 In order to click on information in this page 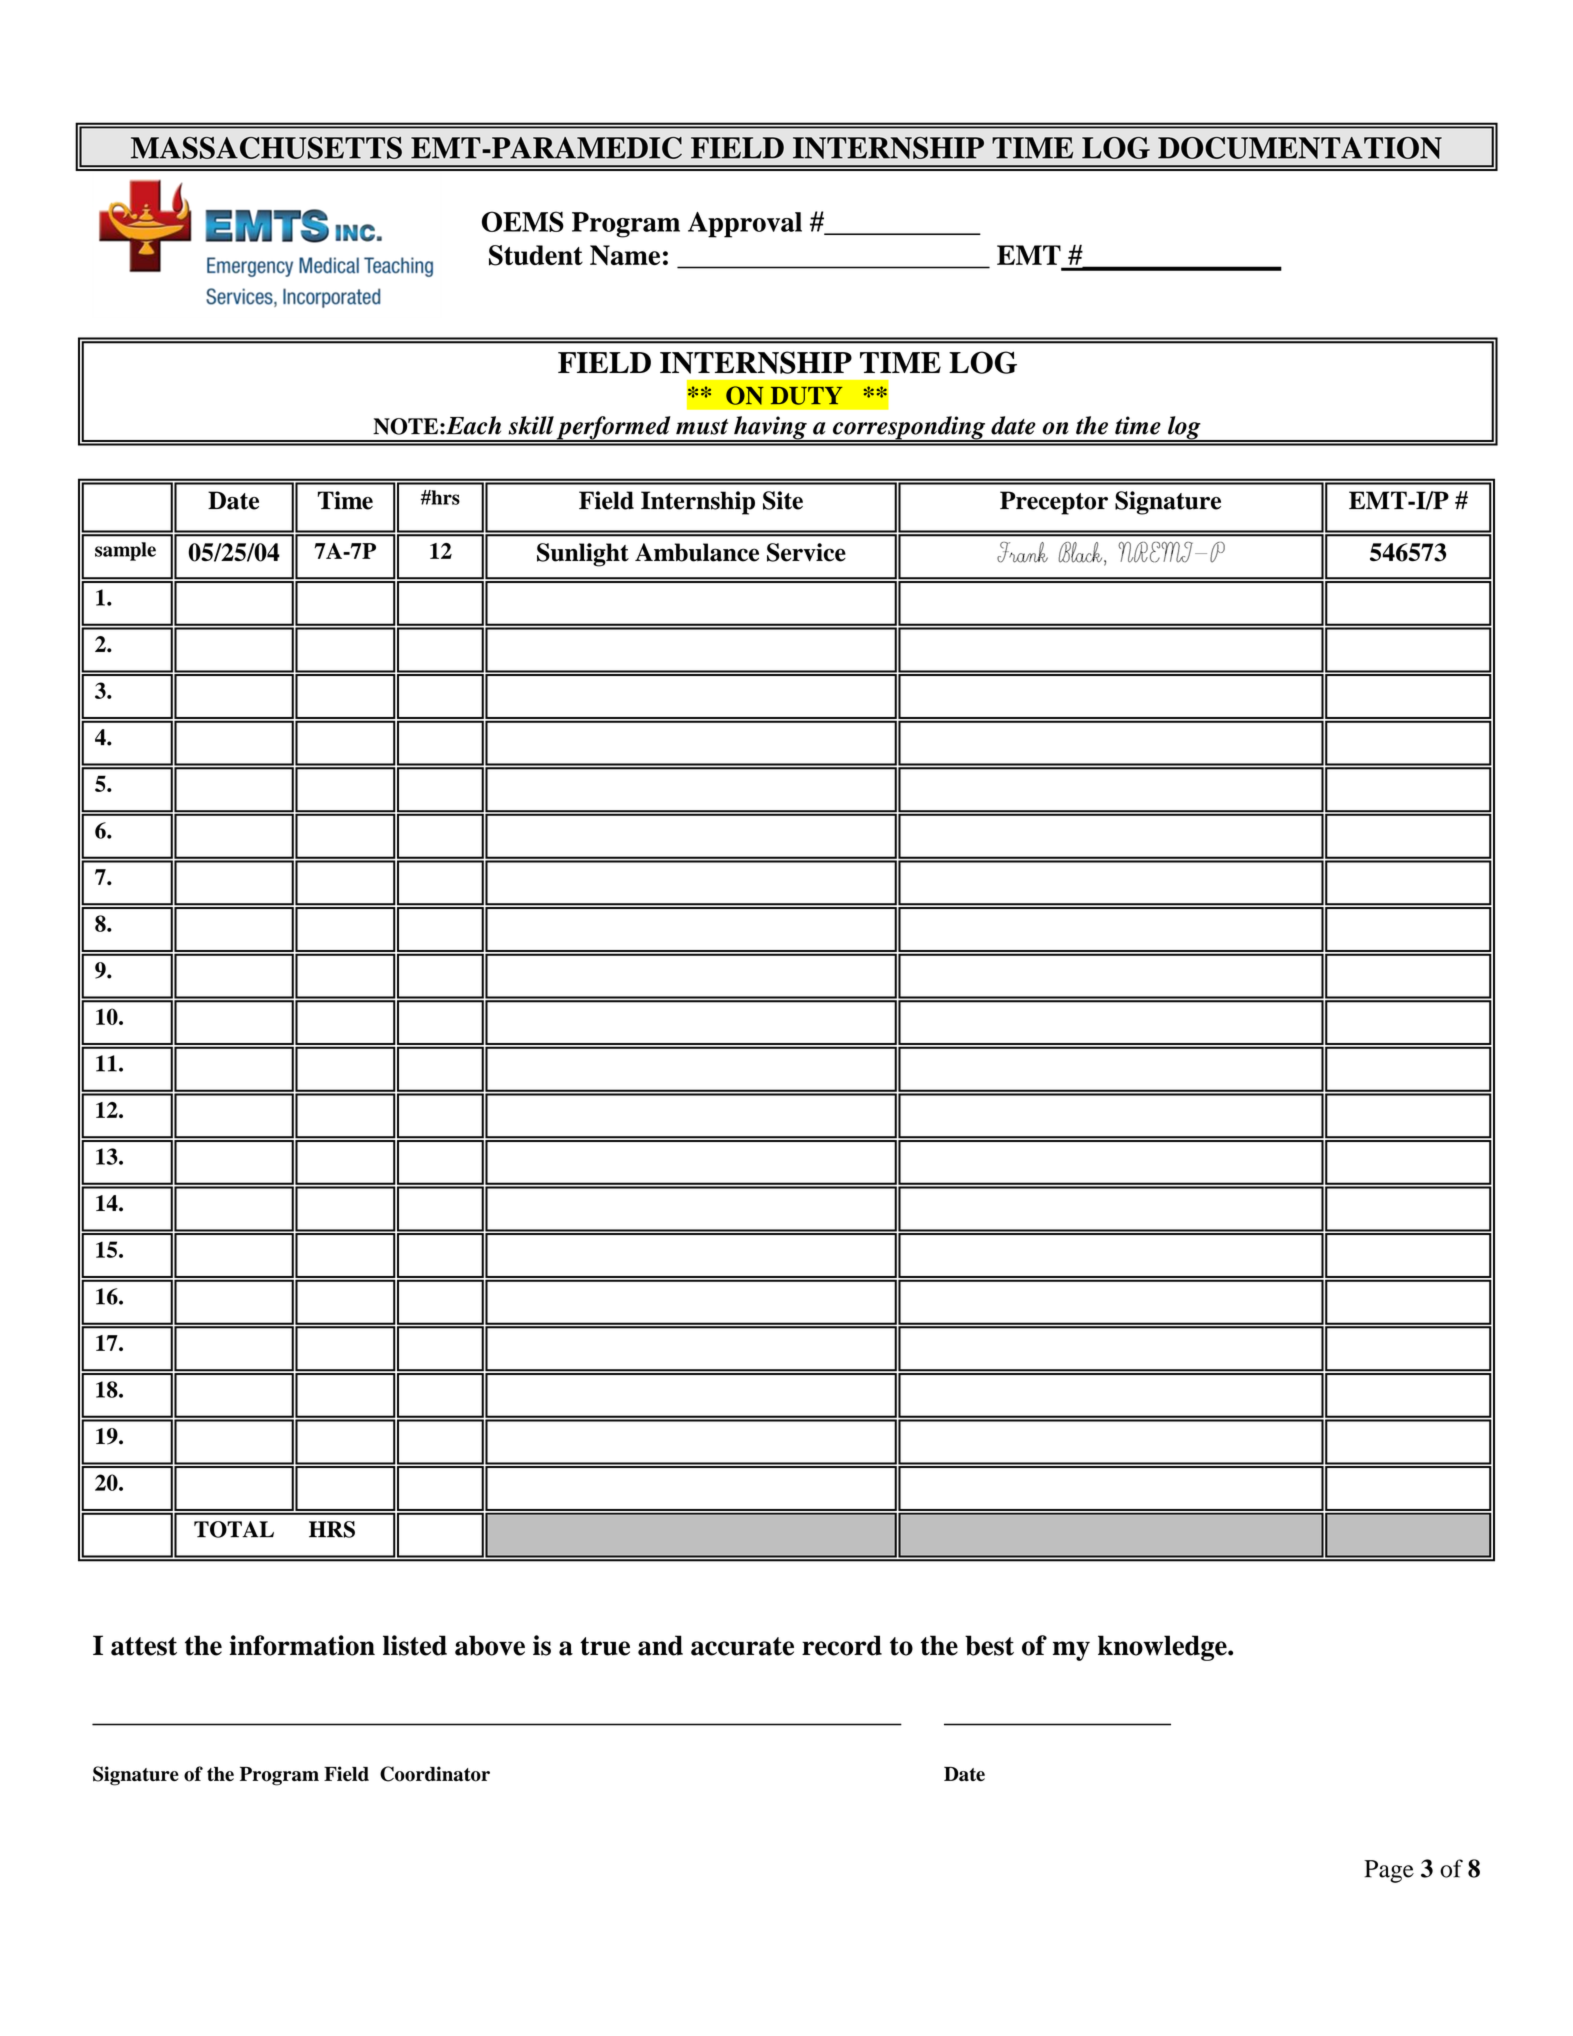, I will do `click(302, 1645)`.
